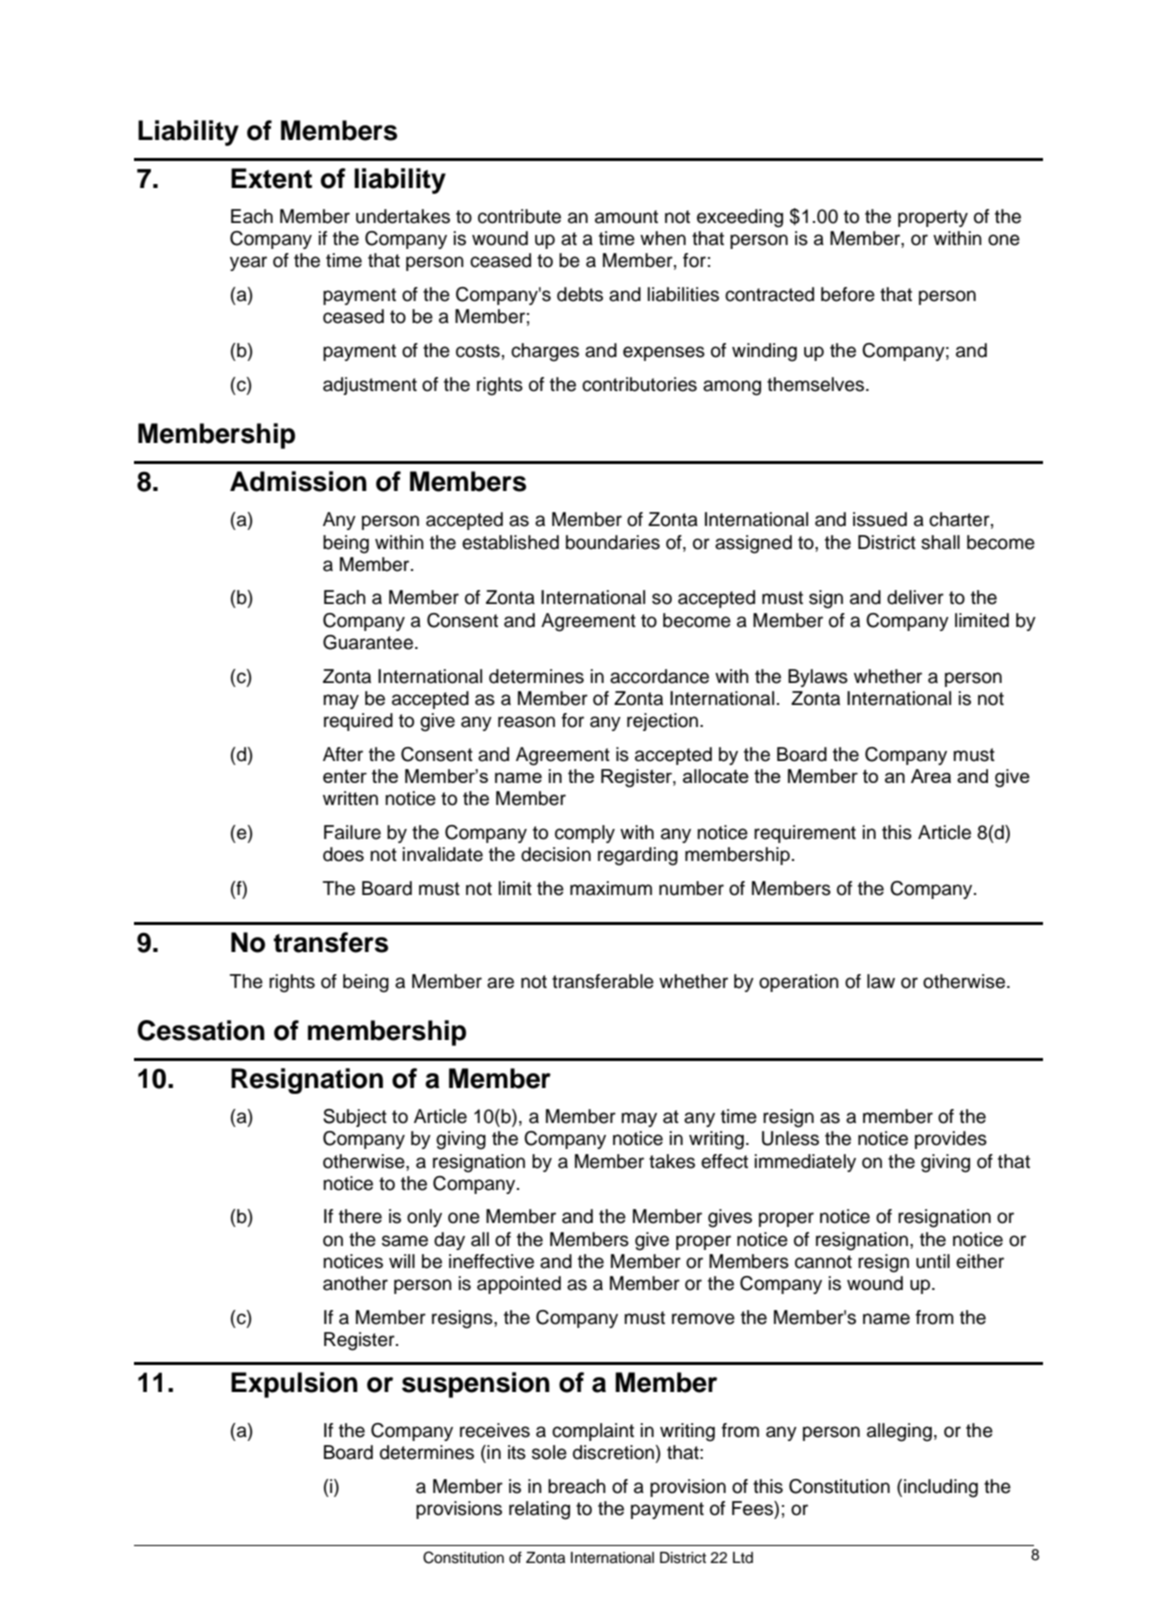 This screenshot has height=1624, width=1149. I want to click on another, so click(355, 1283).
